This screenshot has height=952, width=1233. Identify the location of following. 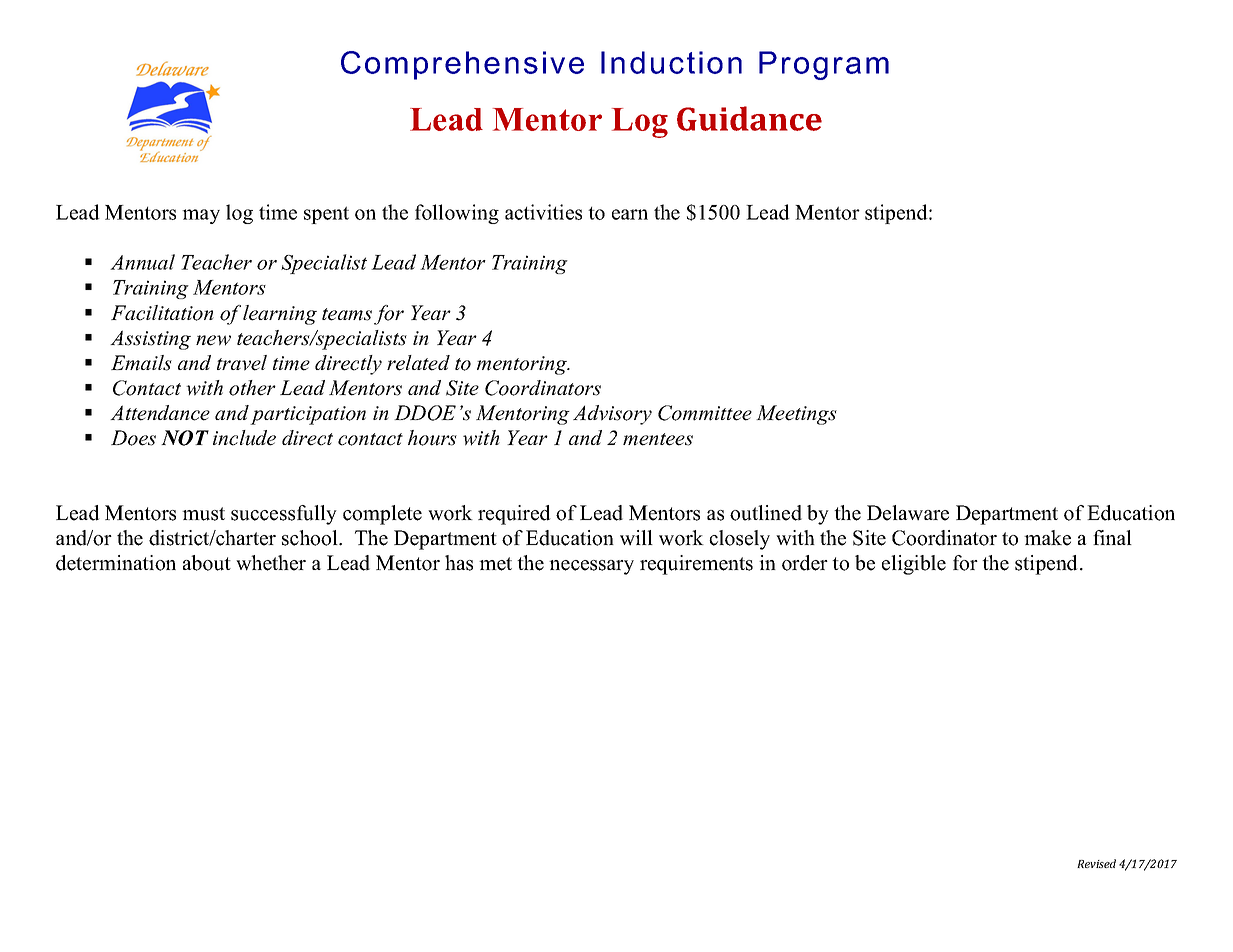
(457, 214).
